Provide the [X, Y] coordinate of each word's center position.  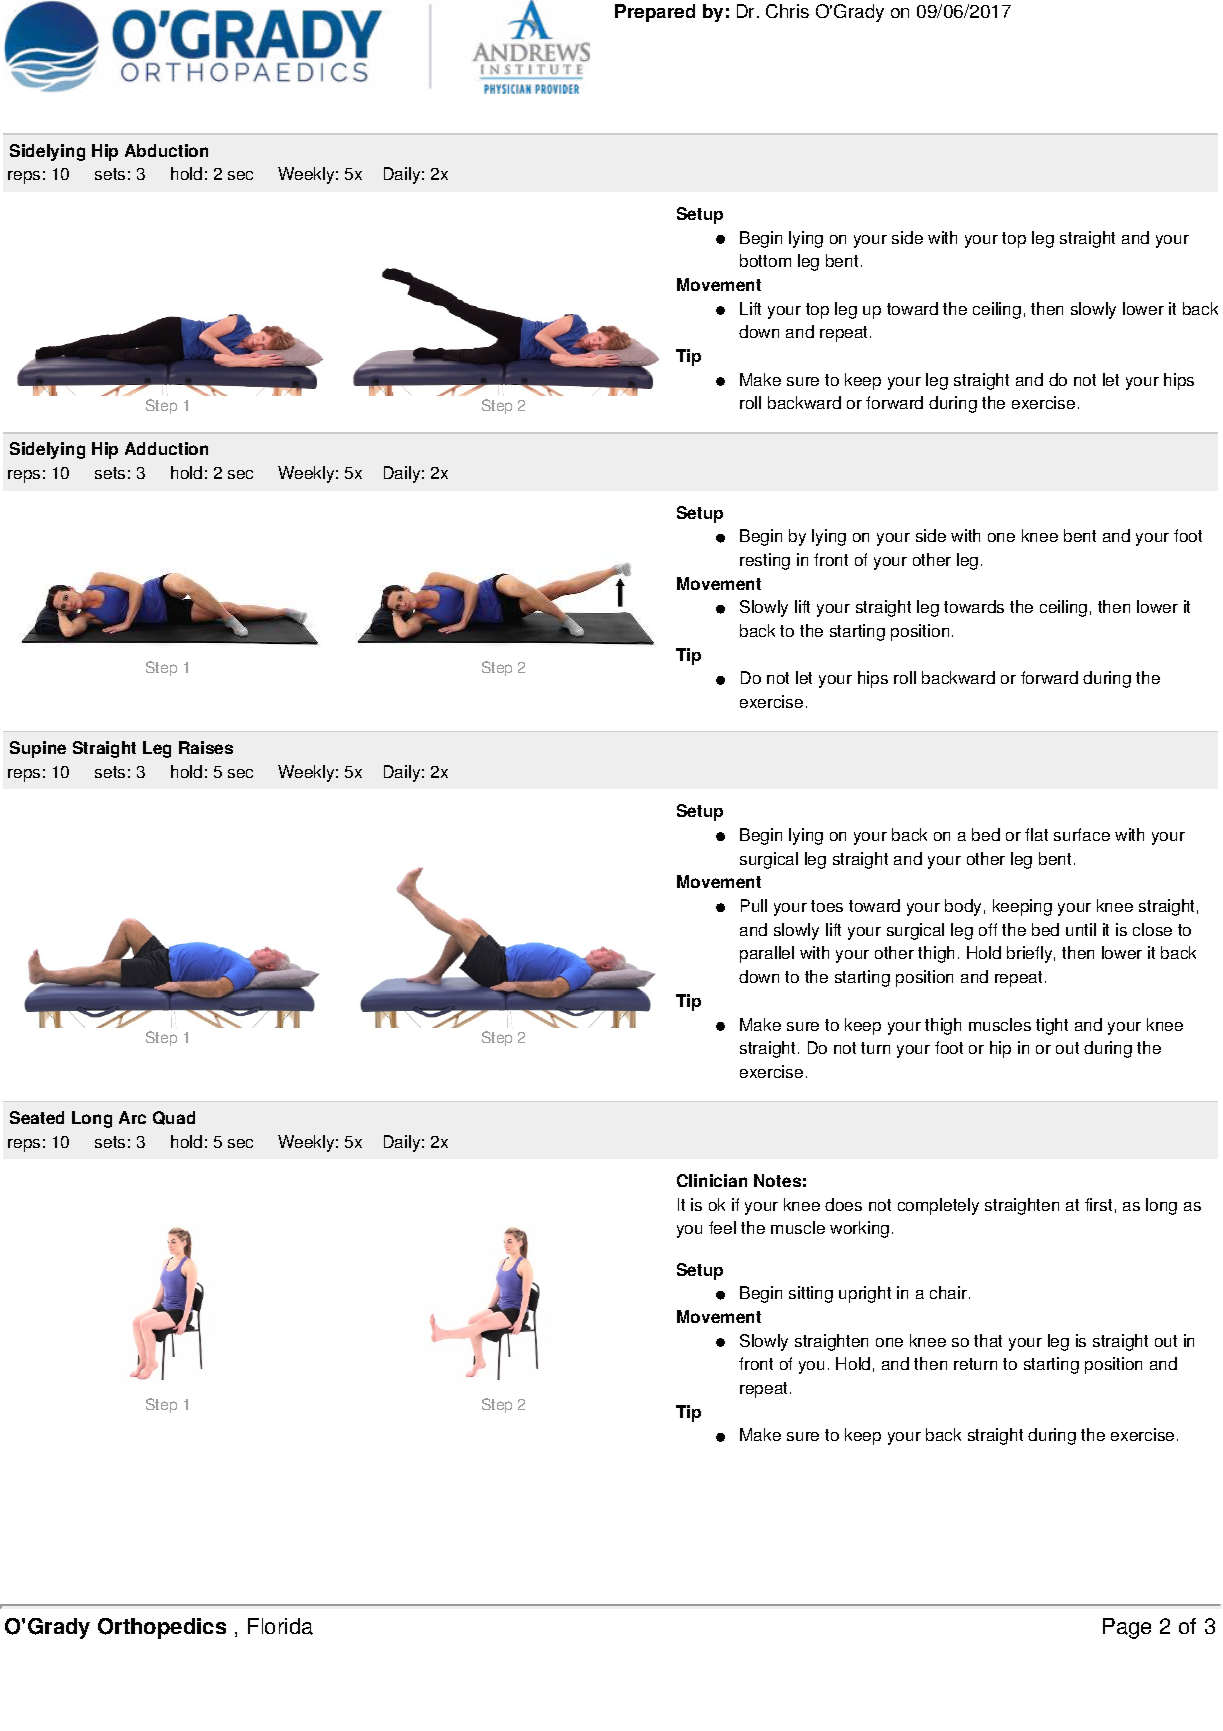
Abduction [166, 150]
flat [1036, 834]
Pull [754, 905]
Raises [206, 747]
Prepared [655, 13]
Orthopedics [162, 1628]
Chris [787, 11]
